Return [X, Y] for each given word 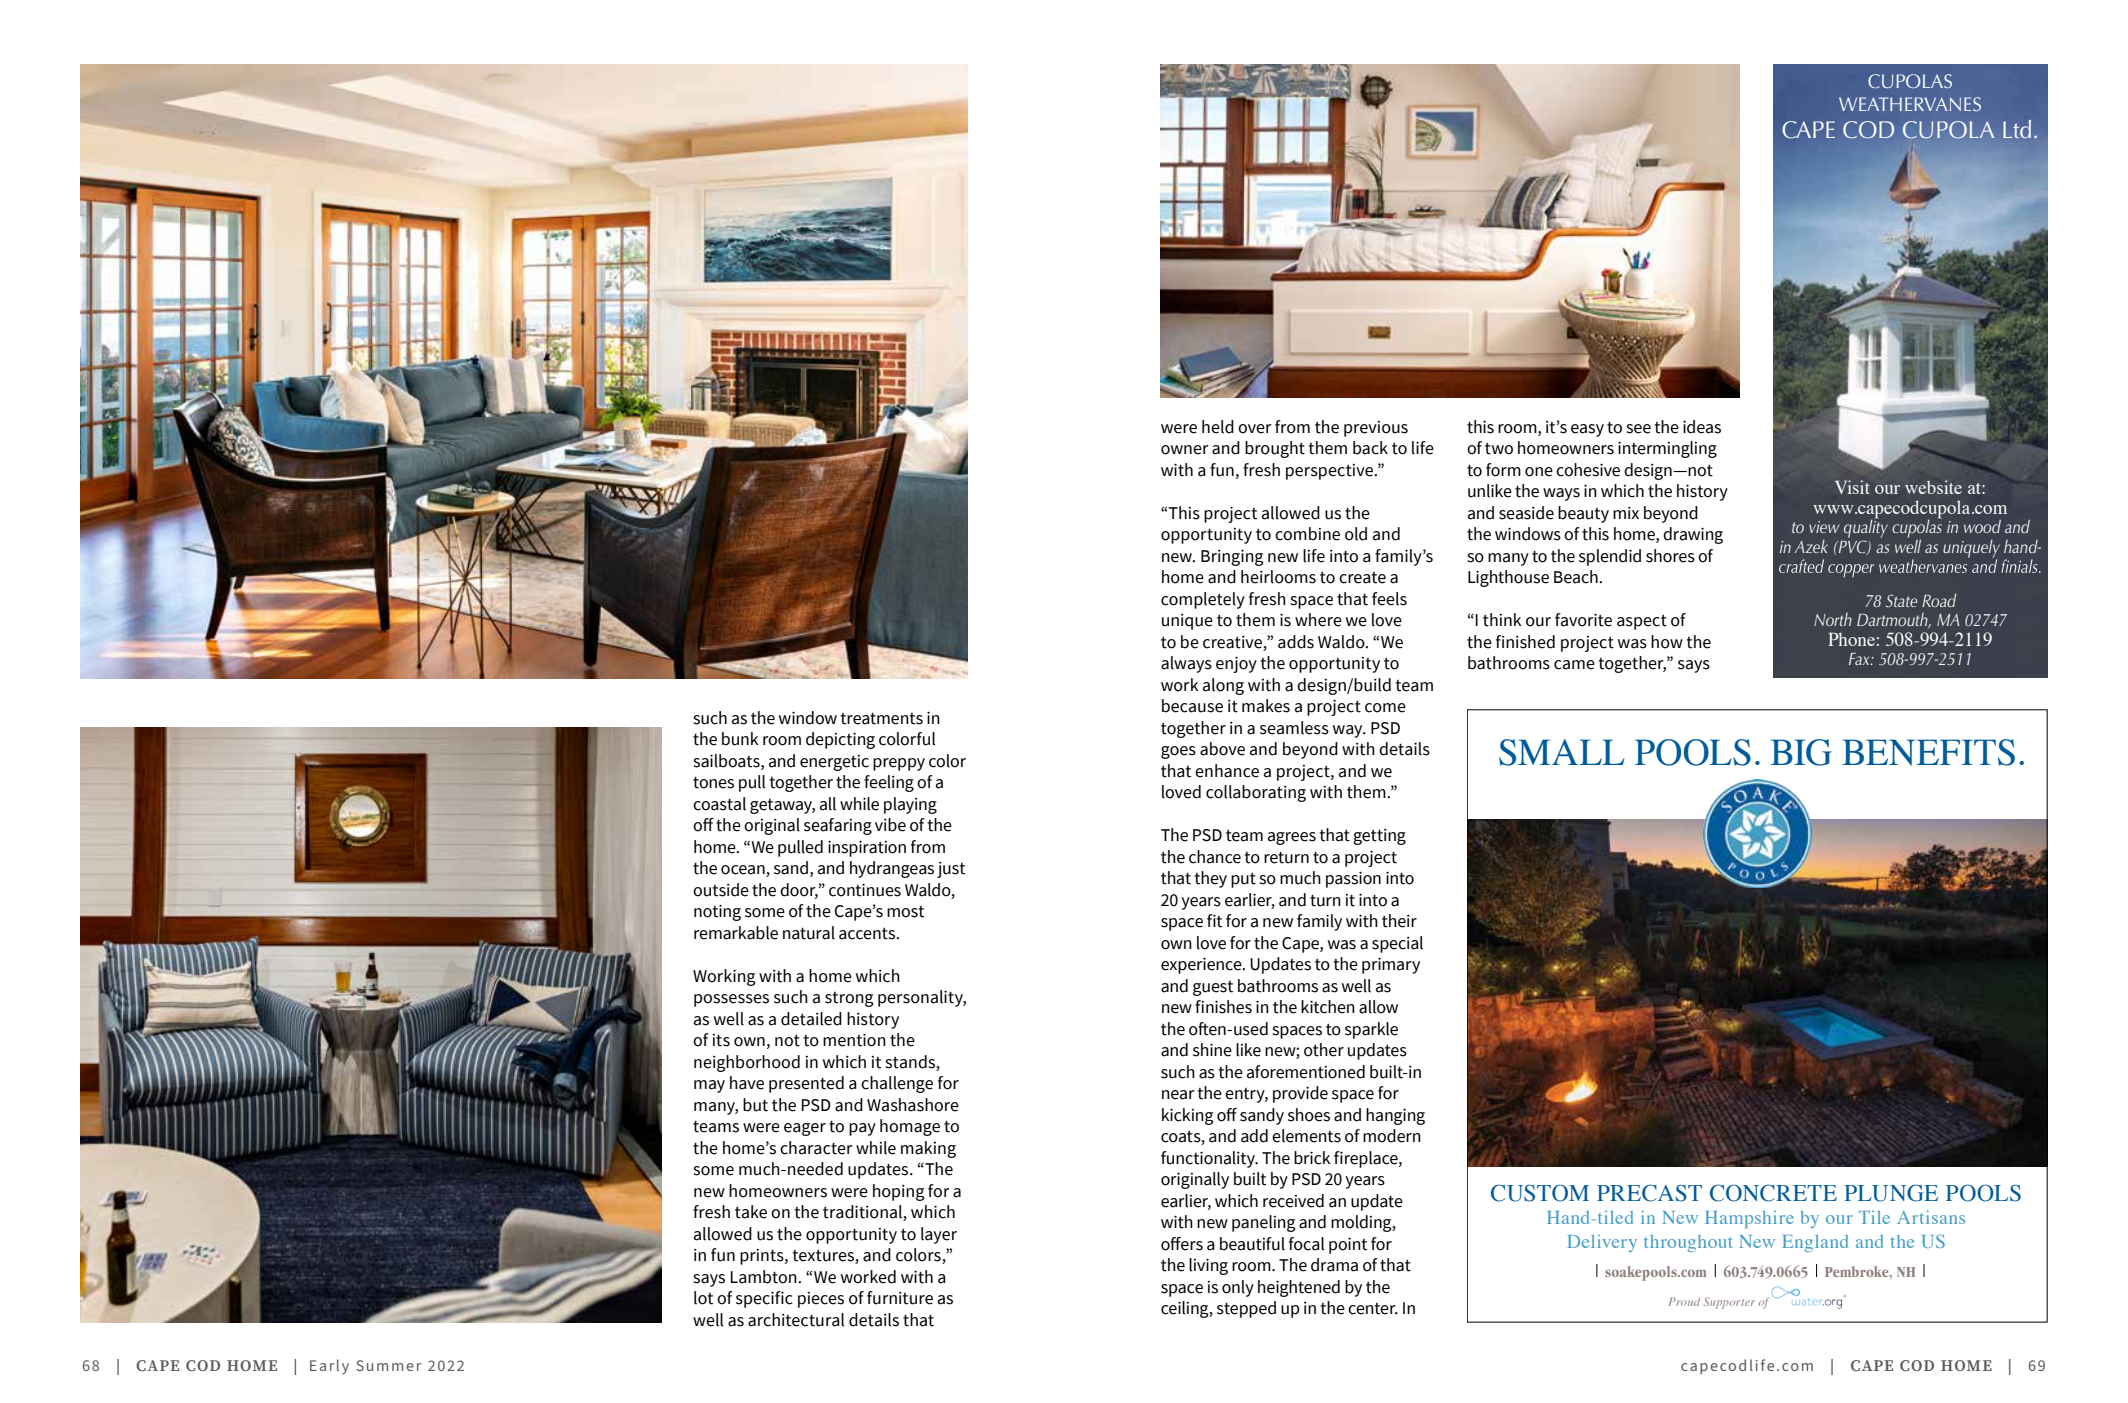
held [1218, 427]
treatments [881, 718]
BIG [1801, 752]
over [1255, 429]
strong [849, 999]
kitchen [1328, 1007]
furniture [900, 1298]
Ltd [2017, 129]
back [1370, 448]
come [1385, 708]
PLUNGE [1891, 1193]
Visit [1852, 487]
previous [1376, 429]
